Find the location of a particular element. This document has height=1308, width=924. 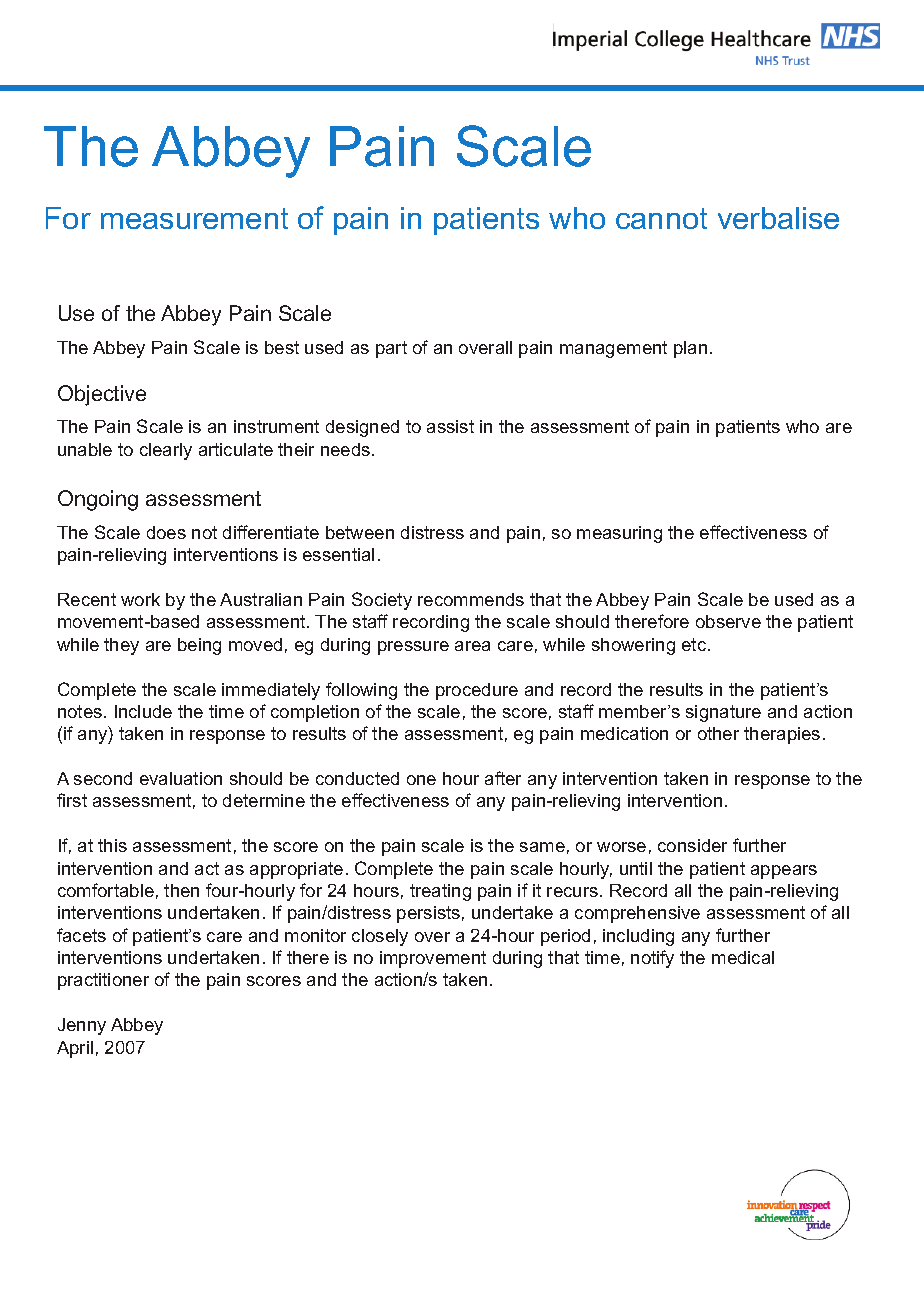

improvement is located at coordinates (433, 959).
